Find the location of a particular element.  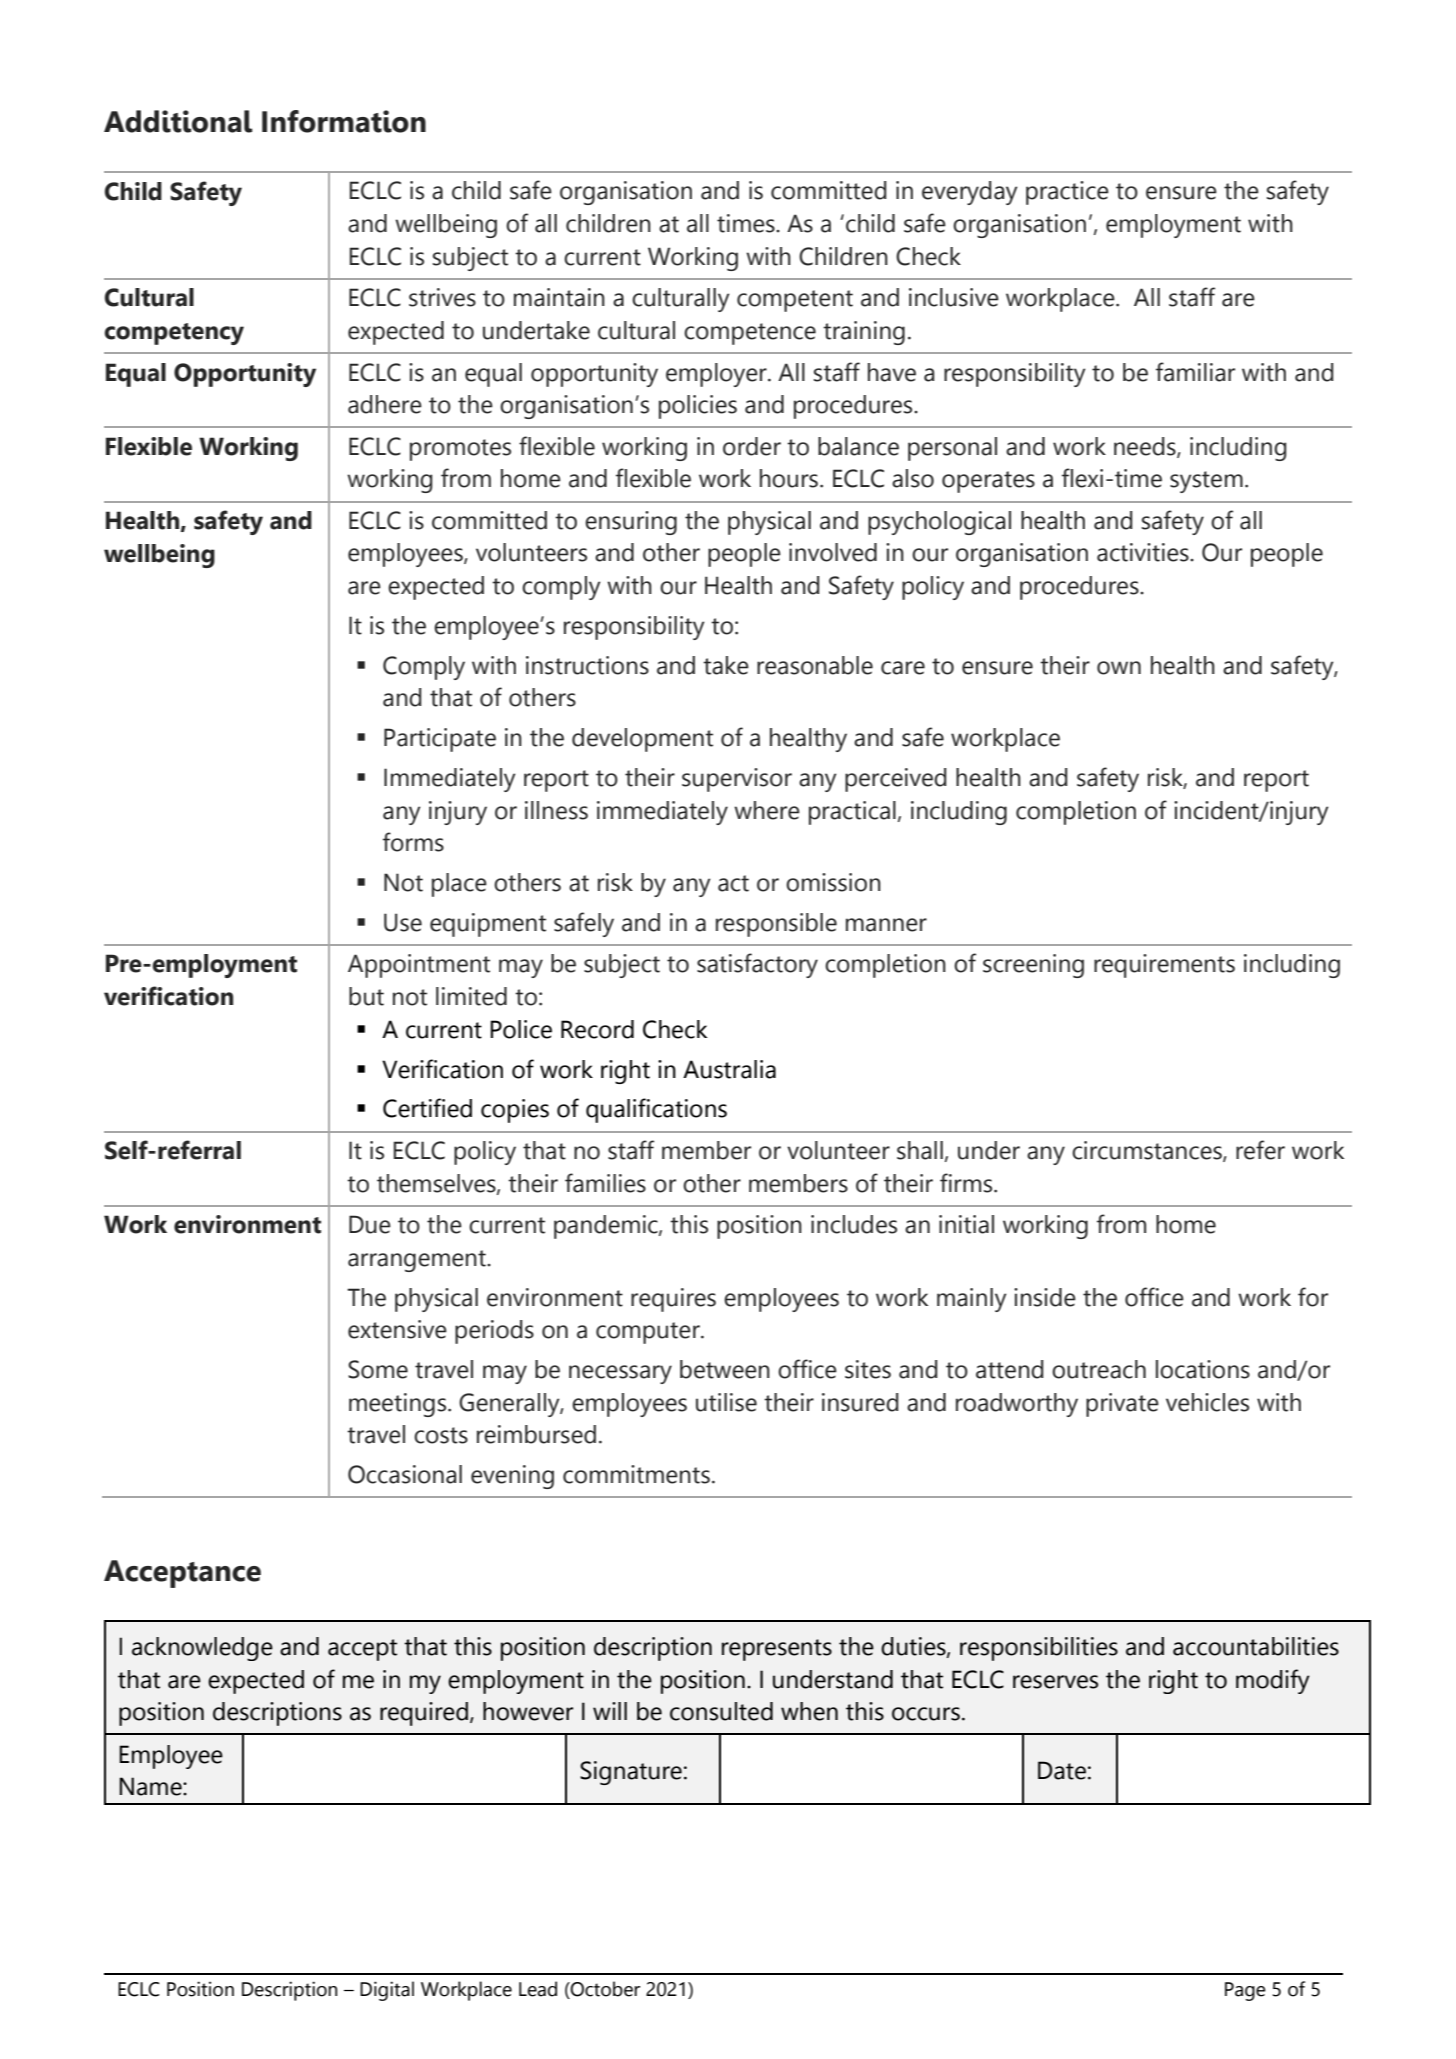

Some is located at coordinates (378, 1369).
